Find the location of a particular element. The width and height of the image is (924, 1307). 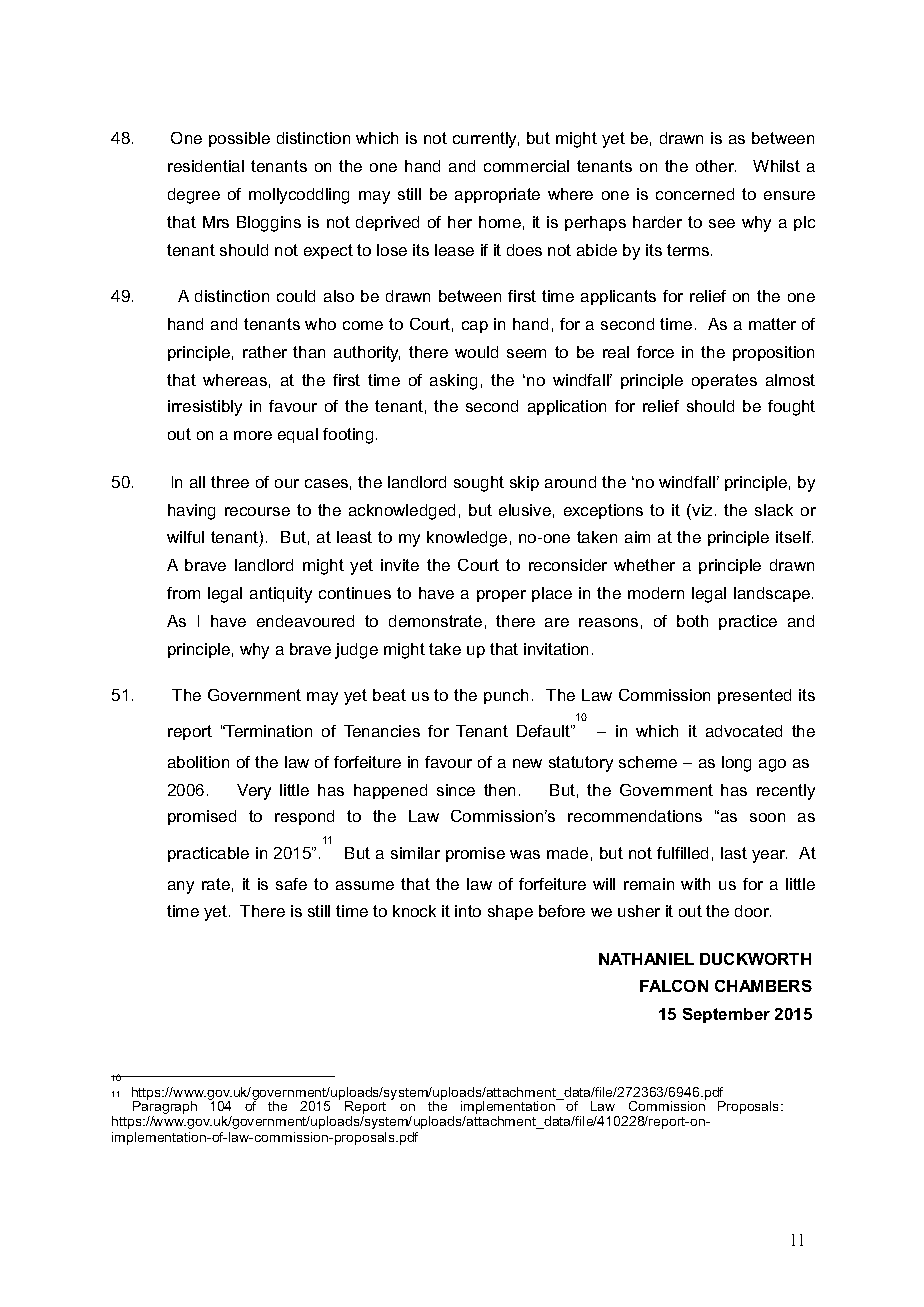

currently is located at coordinates (486, 140).
